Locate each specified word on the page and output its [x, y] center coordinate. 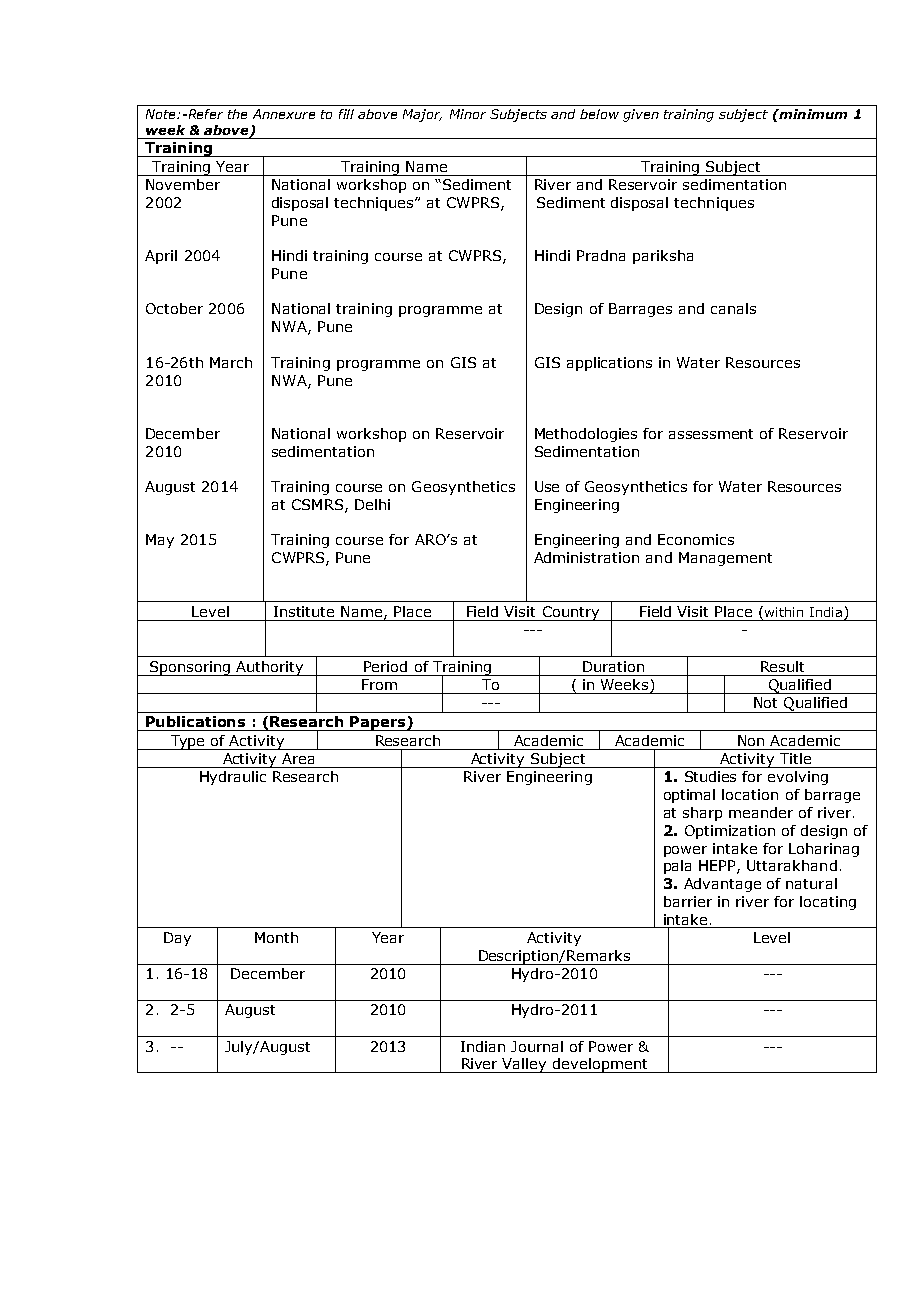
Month [276, 937]
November [183, 184]
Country [570, 613]
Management [725, 559]
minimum [812, 114]
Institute [304, 611]
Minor [468, 114]
